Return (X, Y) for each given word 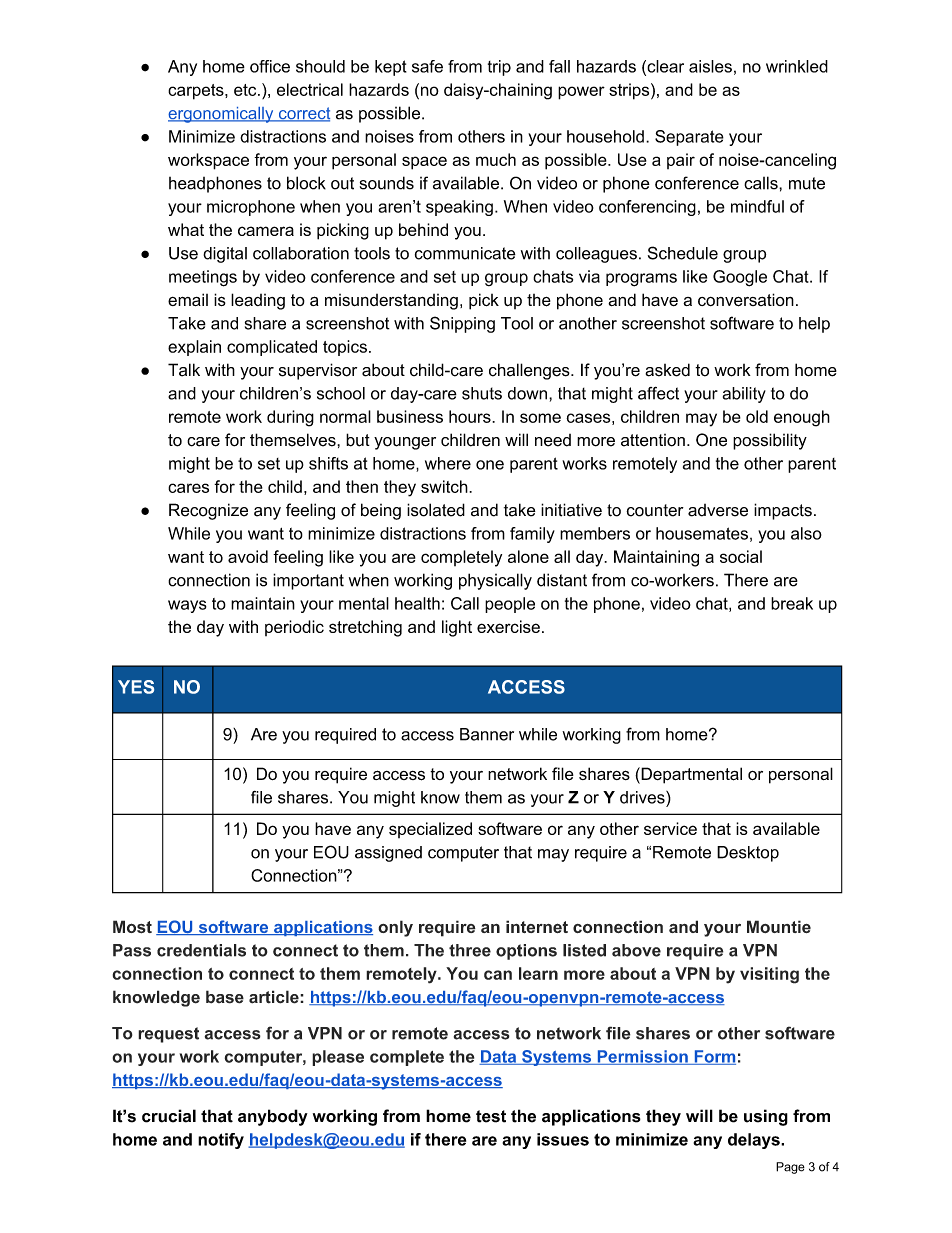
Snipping (462, 324)
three (470, 950)
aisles (710, 66)
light (457, 628)
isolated (436, 510)
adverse (718, 510)
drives (643, 797)
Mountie (779, 926)
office (270, 66)
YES (136, 687)
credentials (201, 950)
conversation (746, 300)
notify (221, 1141)
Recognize (208, 511)
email (188, 299)
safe (427, 66)
